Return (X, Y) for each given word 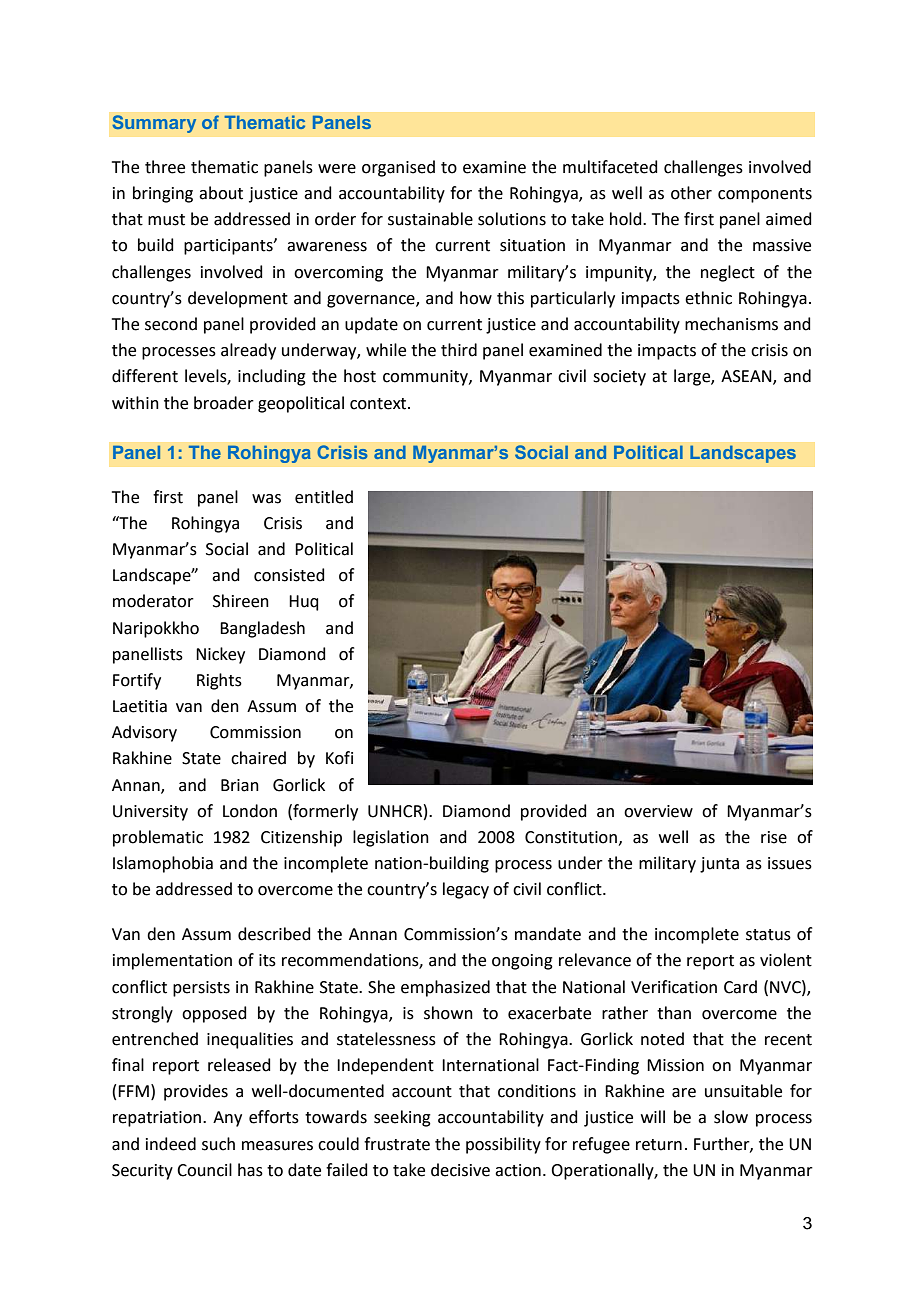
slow (731, 1117)
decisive (460, 1170)
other (691, 193)
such (218, 1144)
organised (398, 168)
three (165, 167)
